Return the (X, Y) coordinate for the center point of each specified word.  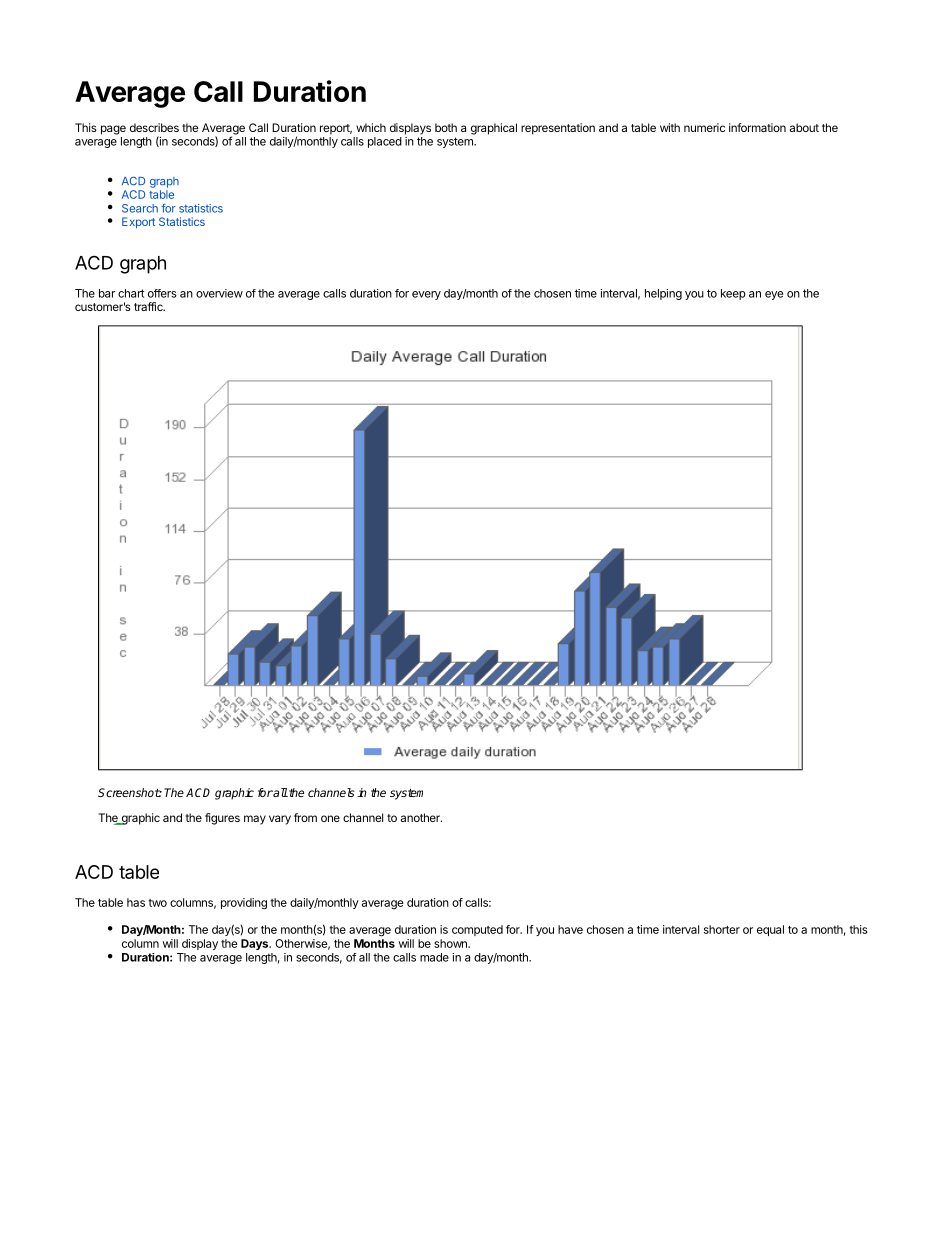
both (446, 127)
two (157, 903)
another (421, 817)
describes (154, 127)
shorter (722, 929)
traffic (149, 306)
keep (733, 294)
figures (222, 819)
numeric (704, 127)
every (426, 295)
